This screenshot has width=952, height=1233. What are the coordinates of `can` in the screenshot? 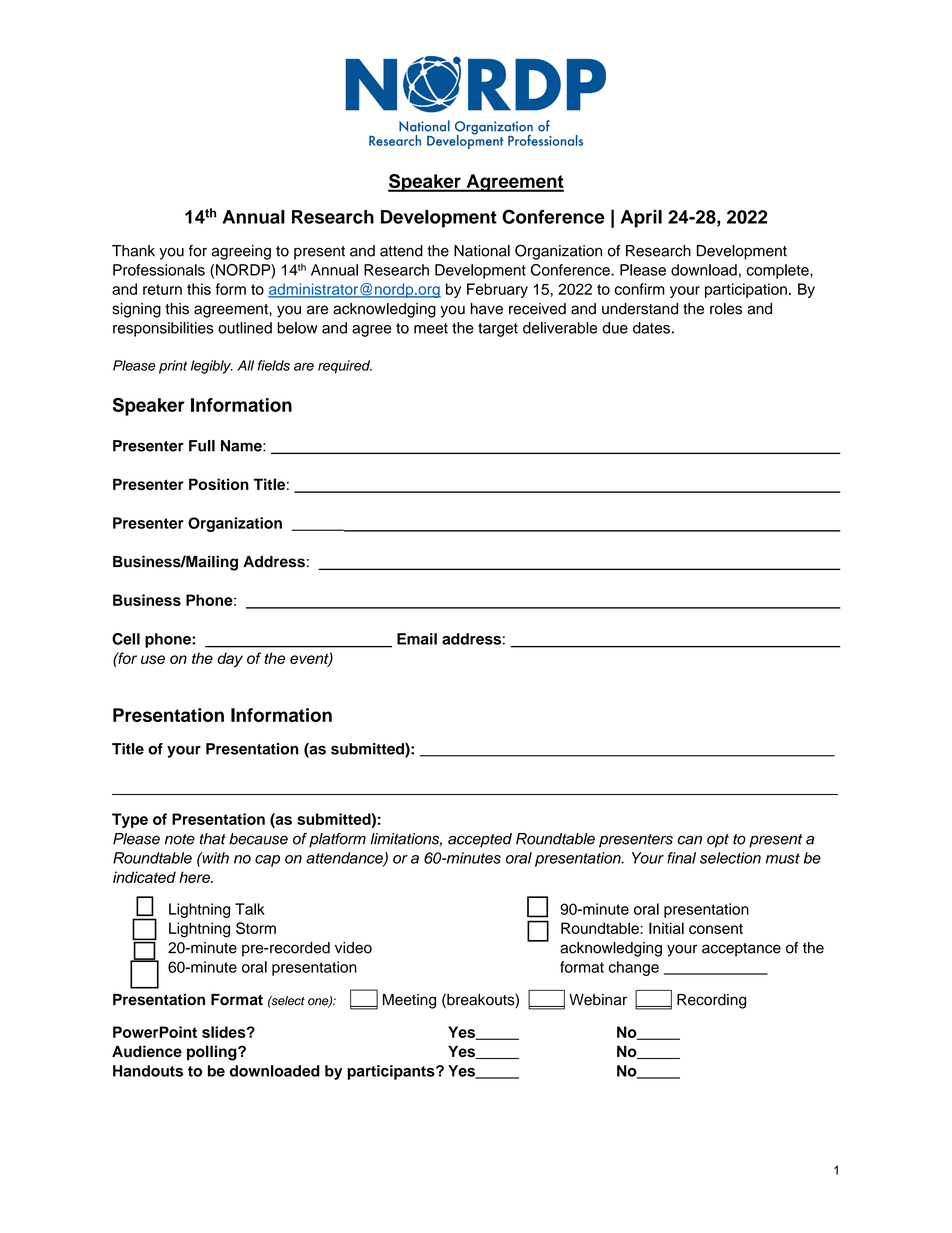 It's located at (690, 840).
